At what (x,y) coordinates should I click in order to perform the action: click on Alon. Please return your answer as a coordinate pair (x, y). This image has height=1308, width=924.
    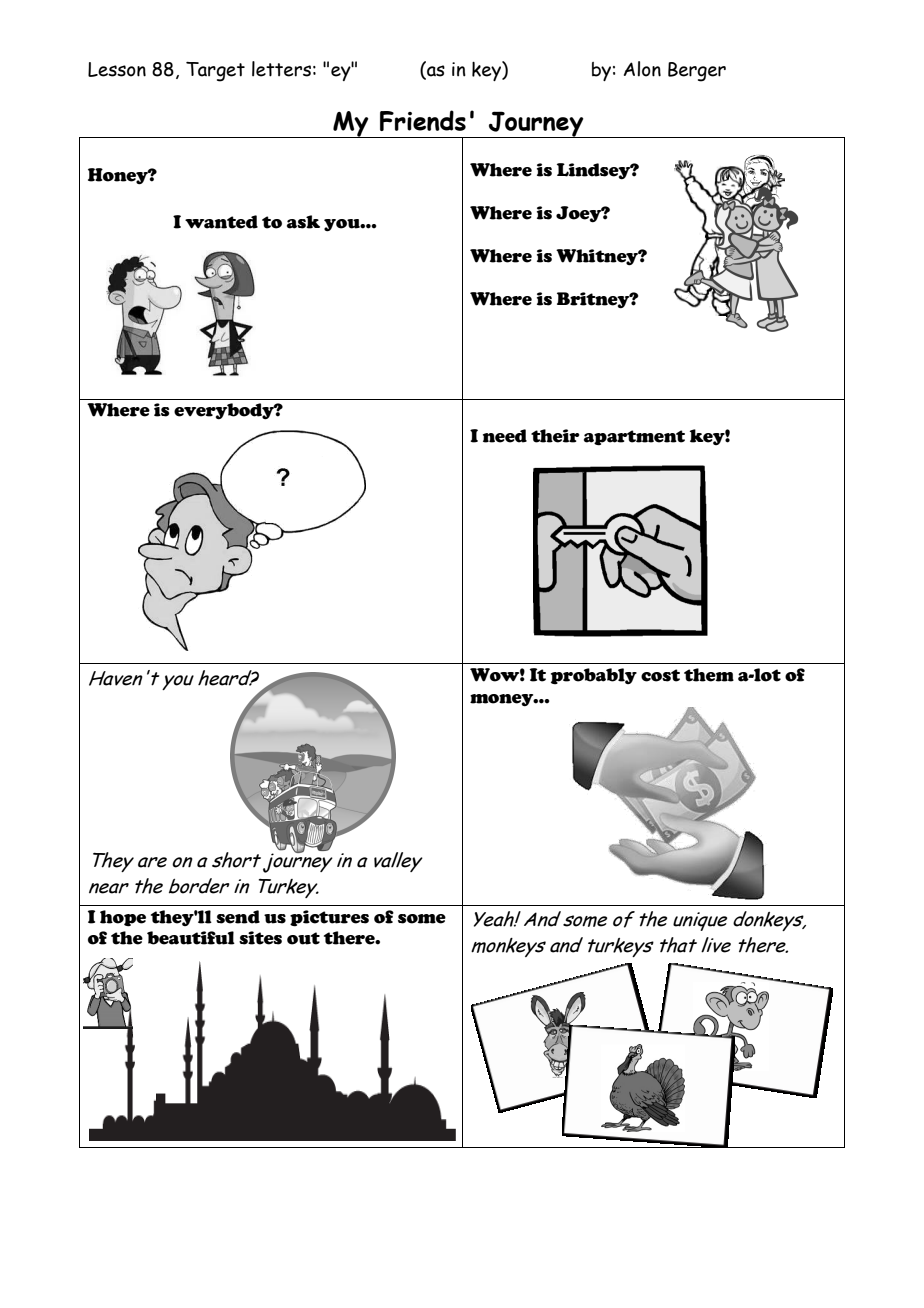
    Looking at the image, I should click on (642, 69).
